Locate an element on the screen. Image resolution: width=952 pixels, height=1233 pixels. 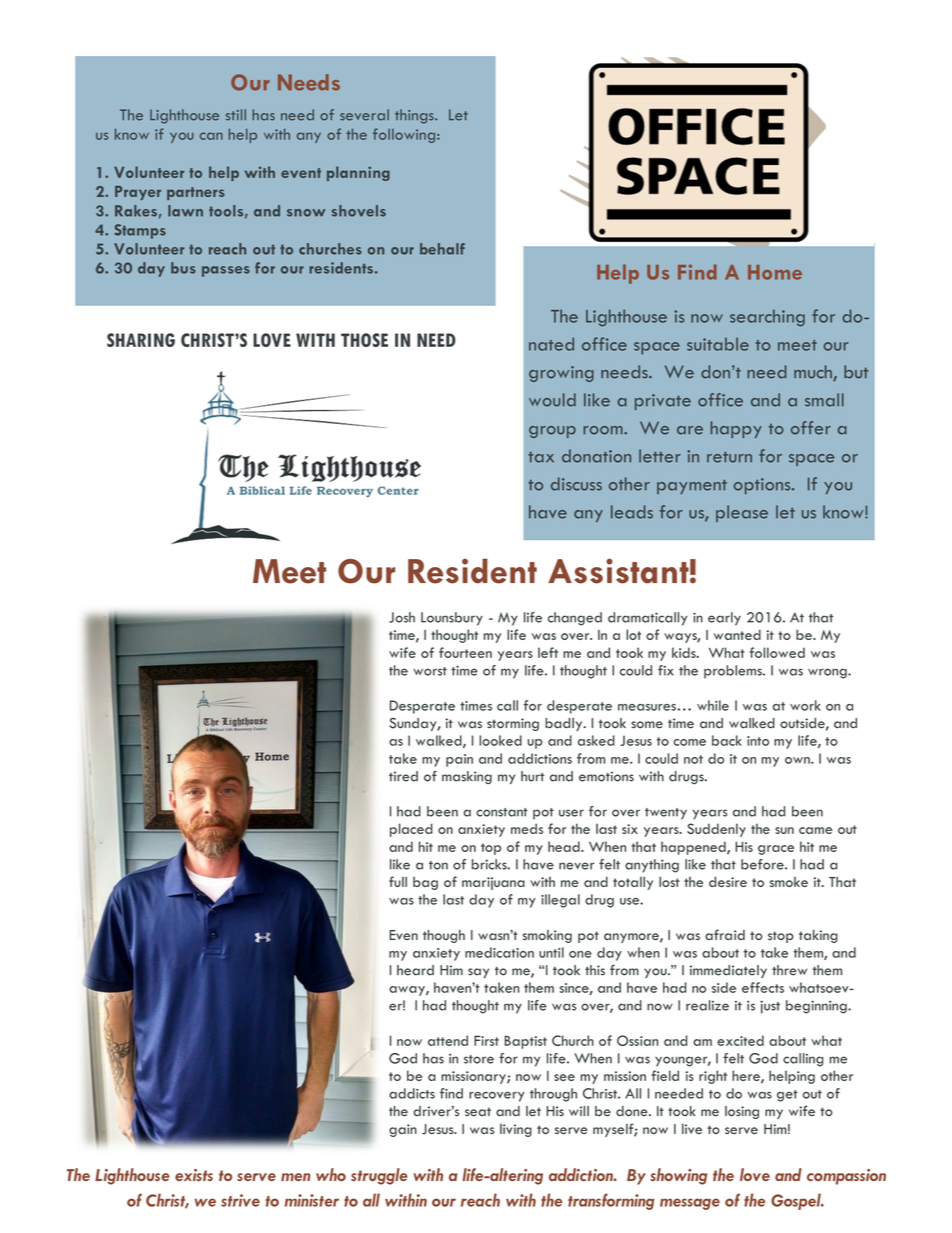
stop is located at coordinates (781, 937).
